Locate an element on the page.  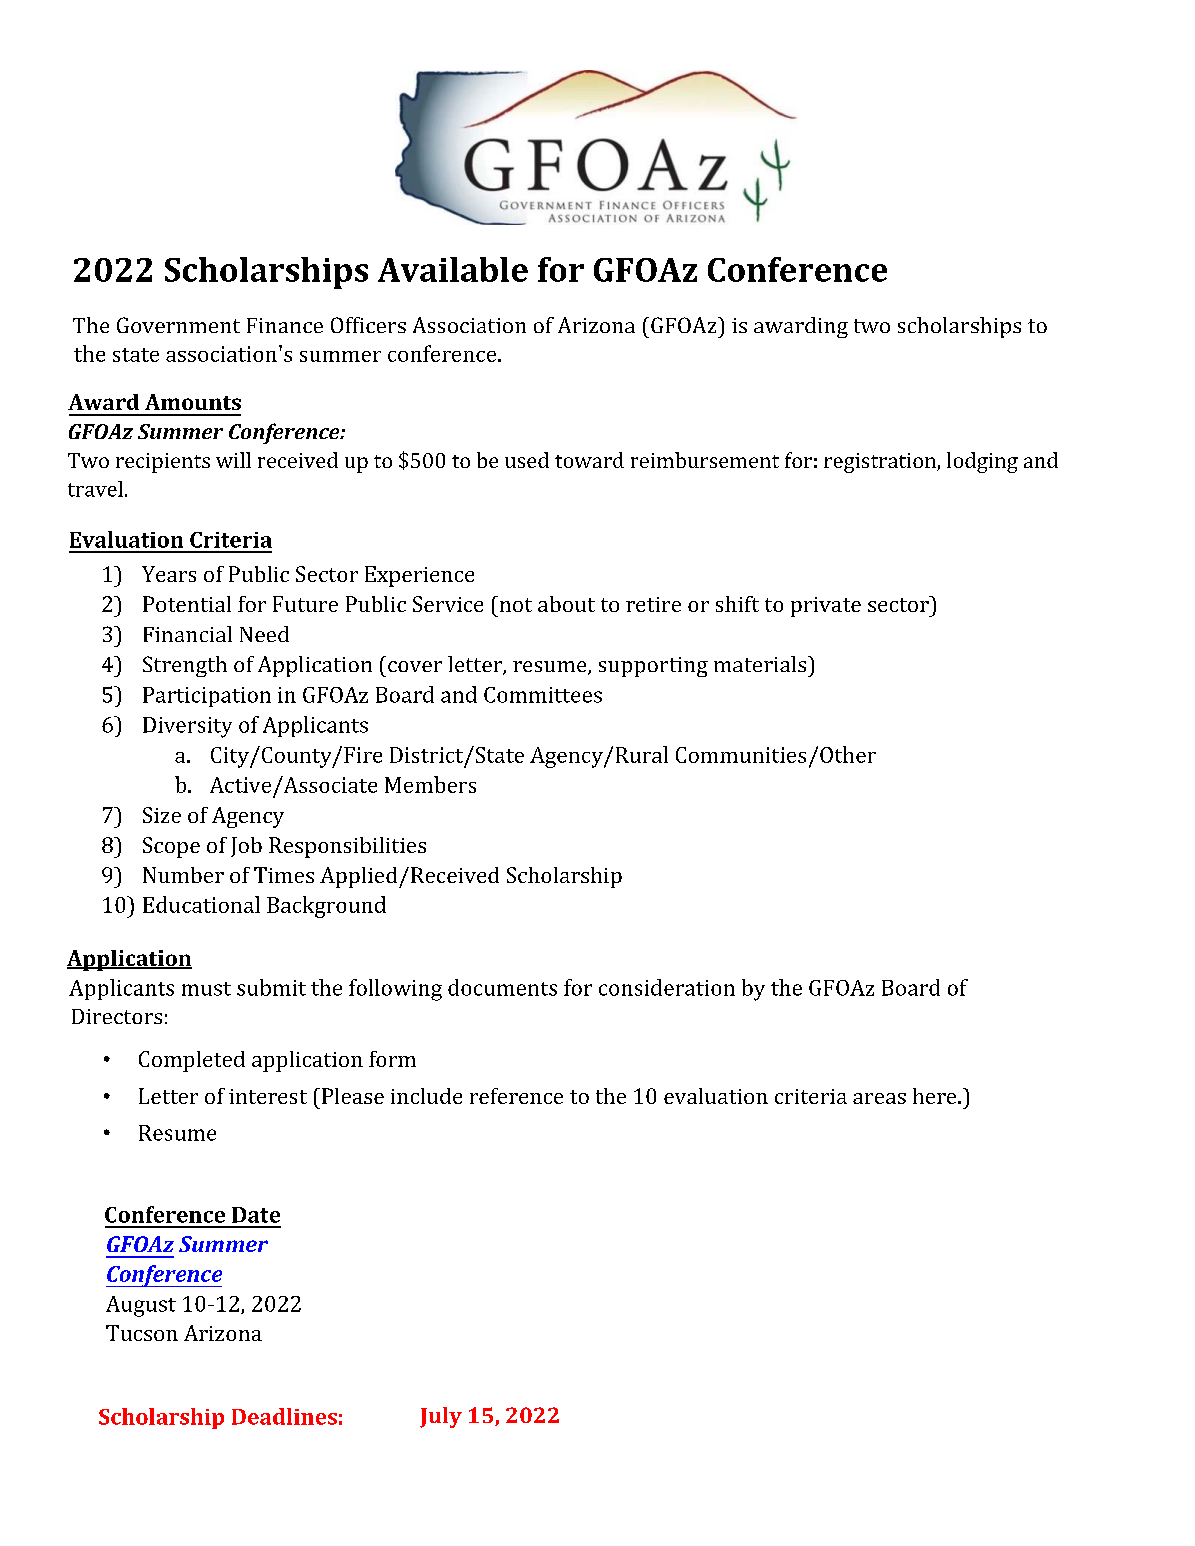
materials is located at coordinates (761, 664).
